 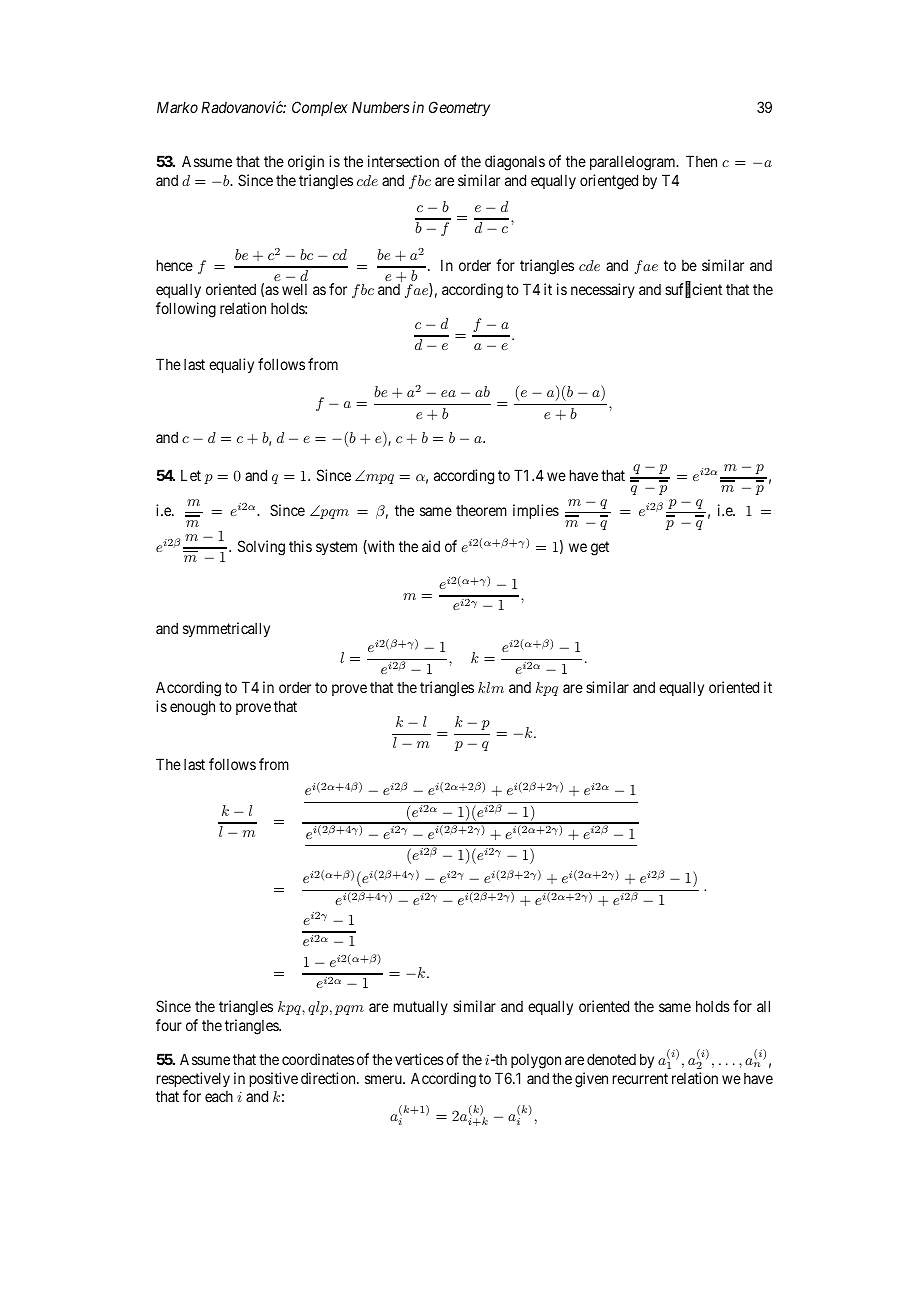 What do you see at coordinates (481, 510) in the screenshot?
I see `theorem` at bounding box center [481, 510].
